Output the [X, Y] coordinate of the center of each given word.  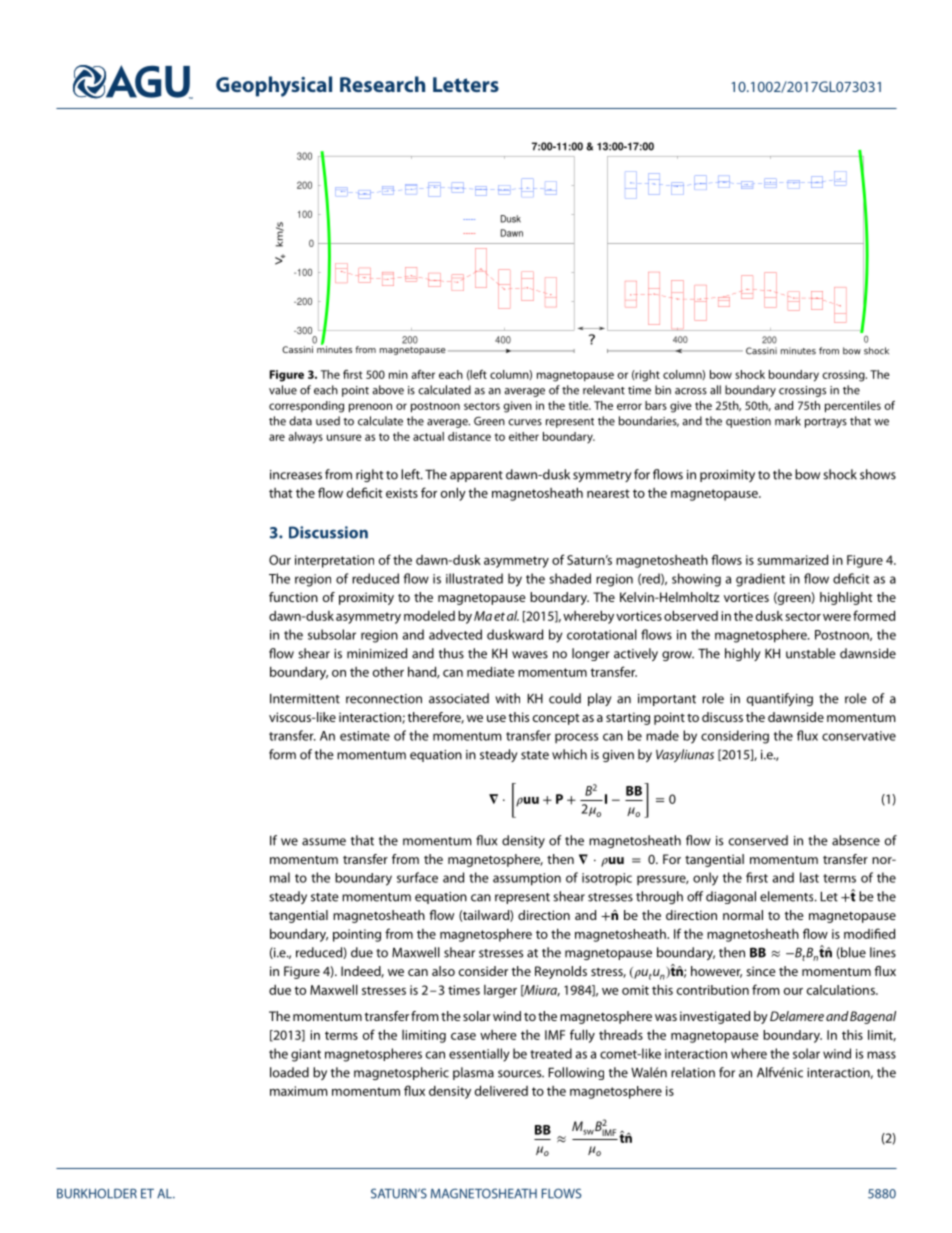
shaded [570, 578]
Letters [466, 84]
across [691, 391]
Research [382, 84]
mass [881, 1055]
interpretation [334, 561]
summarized [793, 559]
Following [576, 1073]
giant [306, 1055]
